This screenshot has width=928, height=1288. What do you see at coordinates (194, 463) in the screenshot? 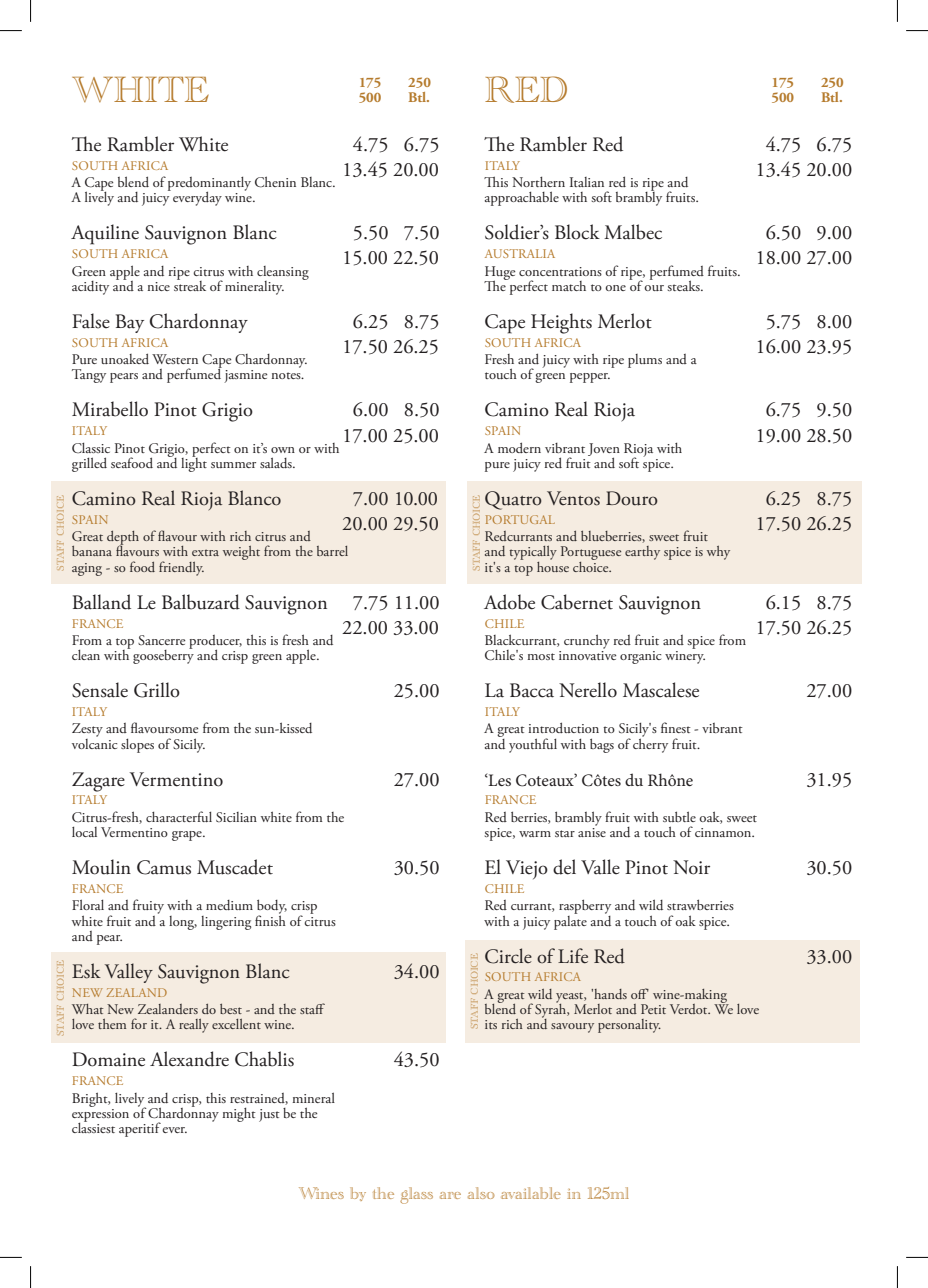
I see `light` at bounding box center [194, 463].
